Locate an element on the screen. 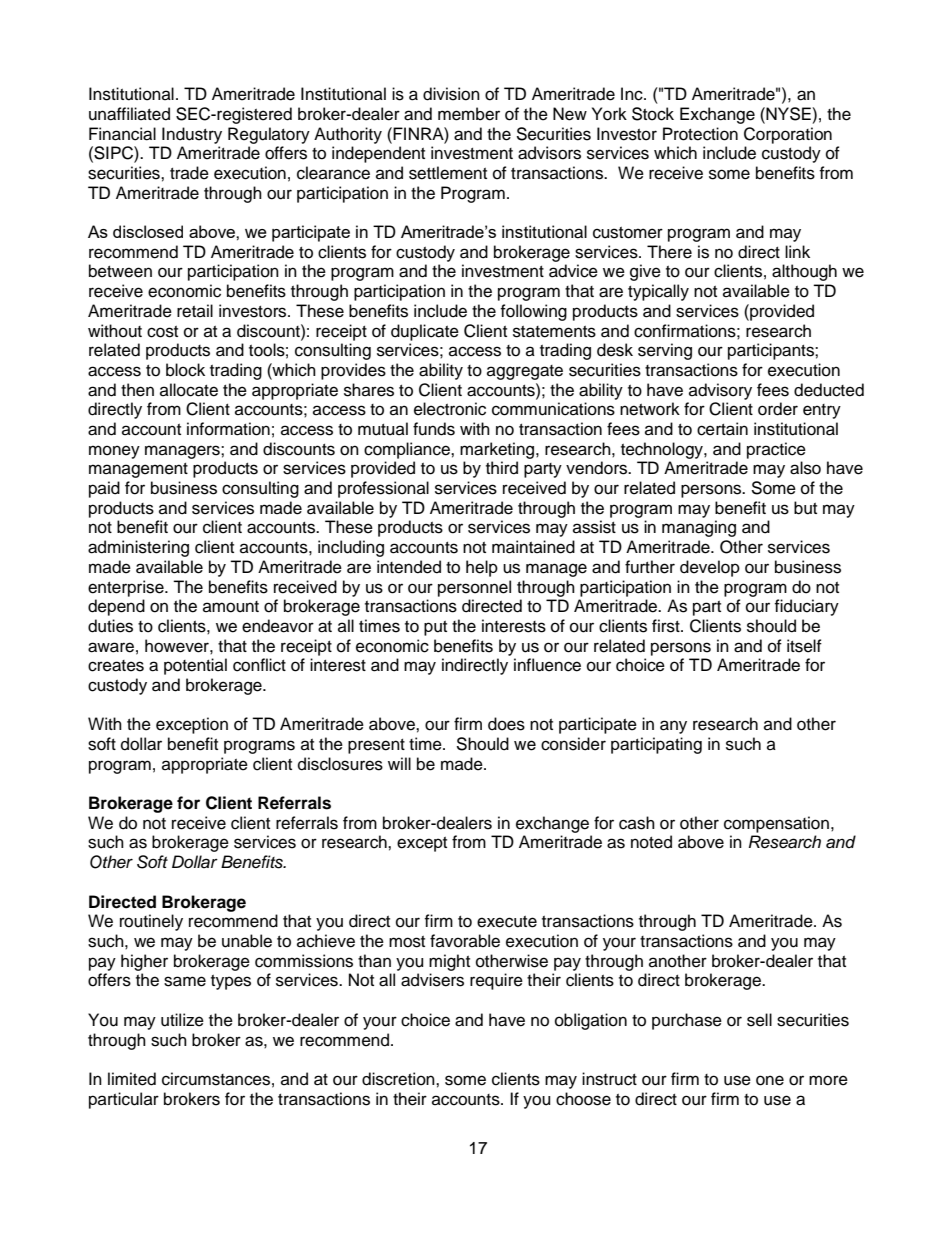  member is located at coordinates (469, 114).
